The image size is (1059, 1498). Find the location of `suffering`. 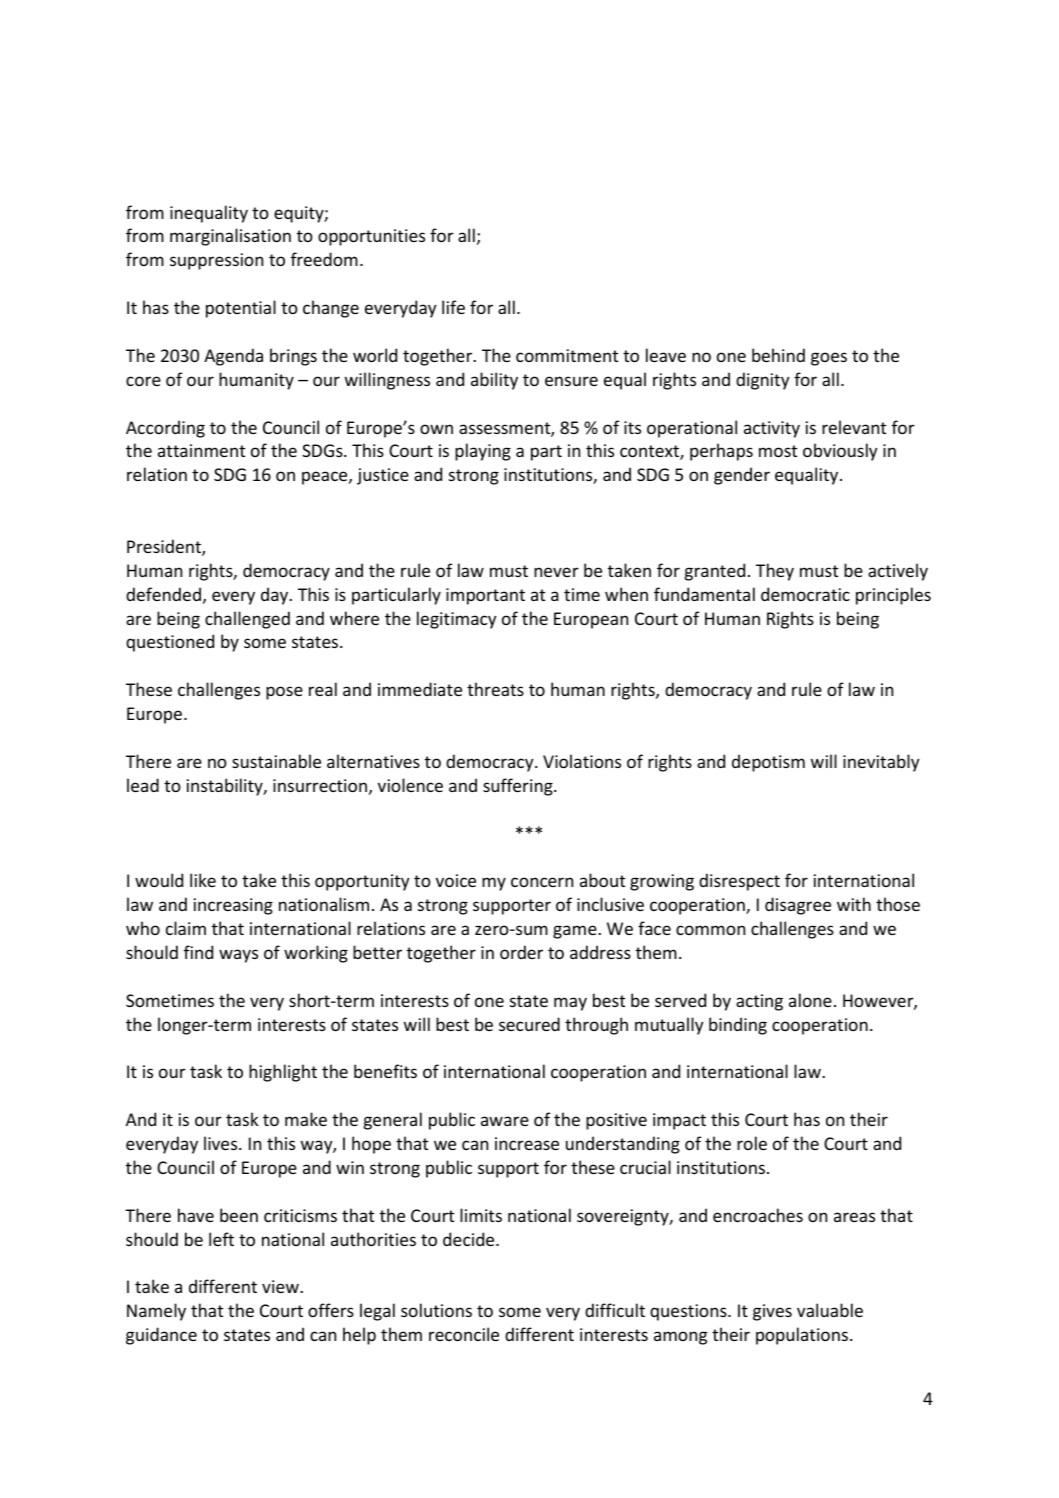

suffering is located at coordinates (519, 787).
